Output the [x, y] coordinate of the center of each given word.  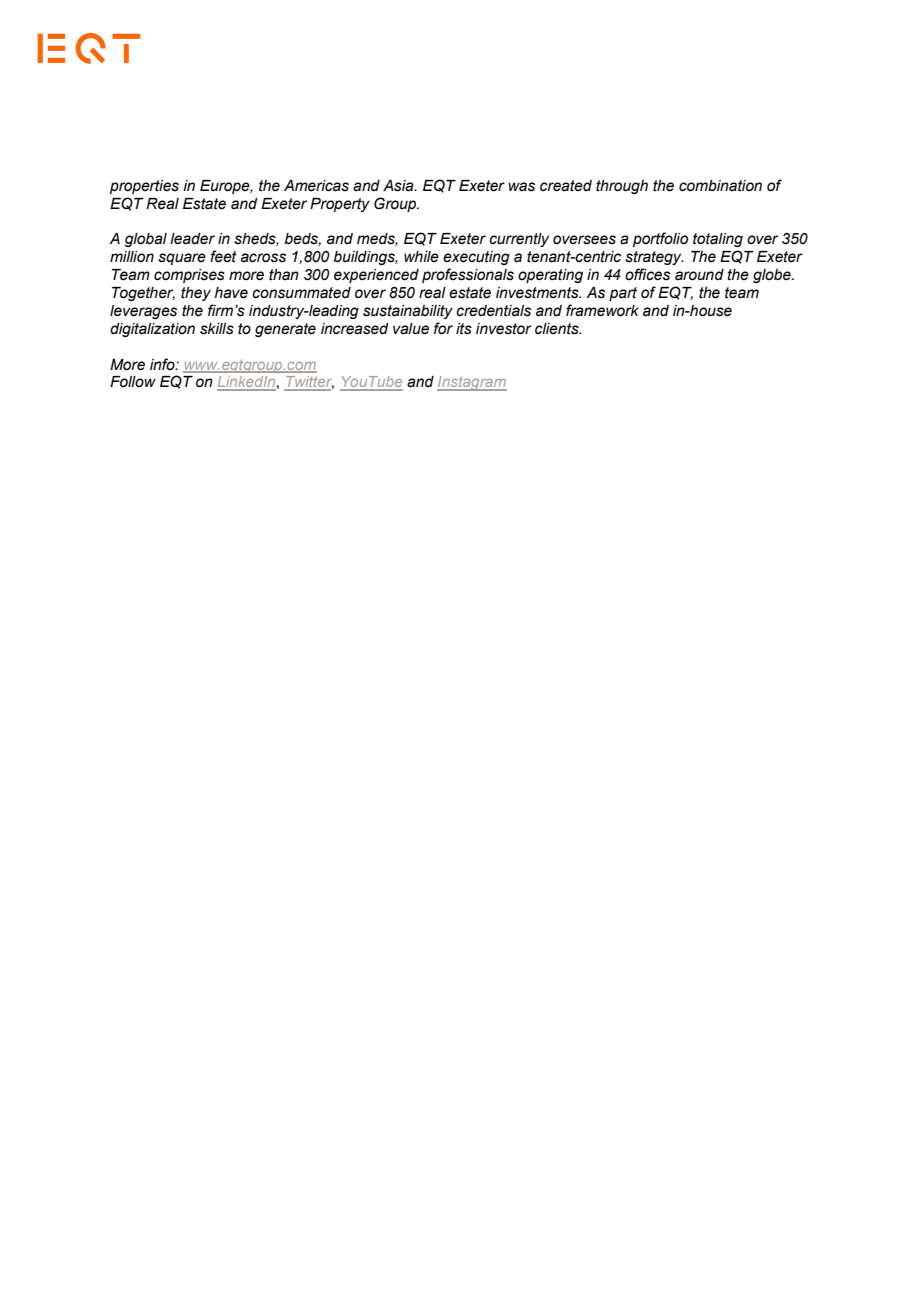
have [231, 293]
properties [144, 187]
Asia [399, 186]
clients [558, 329]
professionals [468, 275]
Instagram [472, 383]
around [699, 275]
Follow [133, 382]
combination [720, 186]
